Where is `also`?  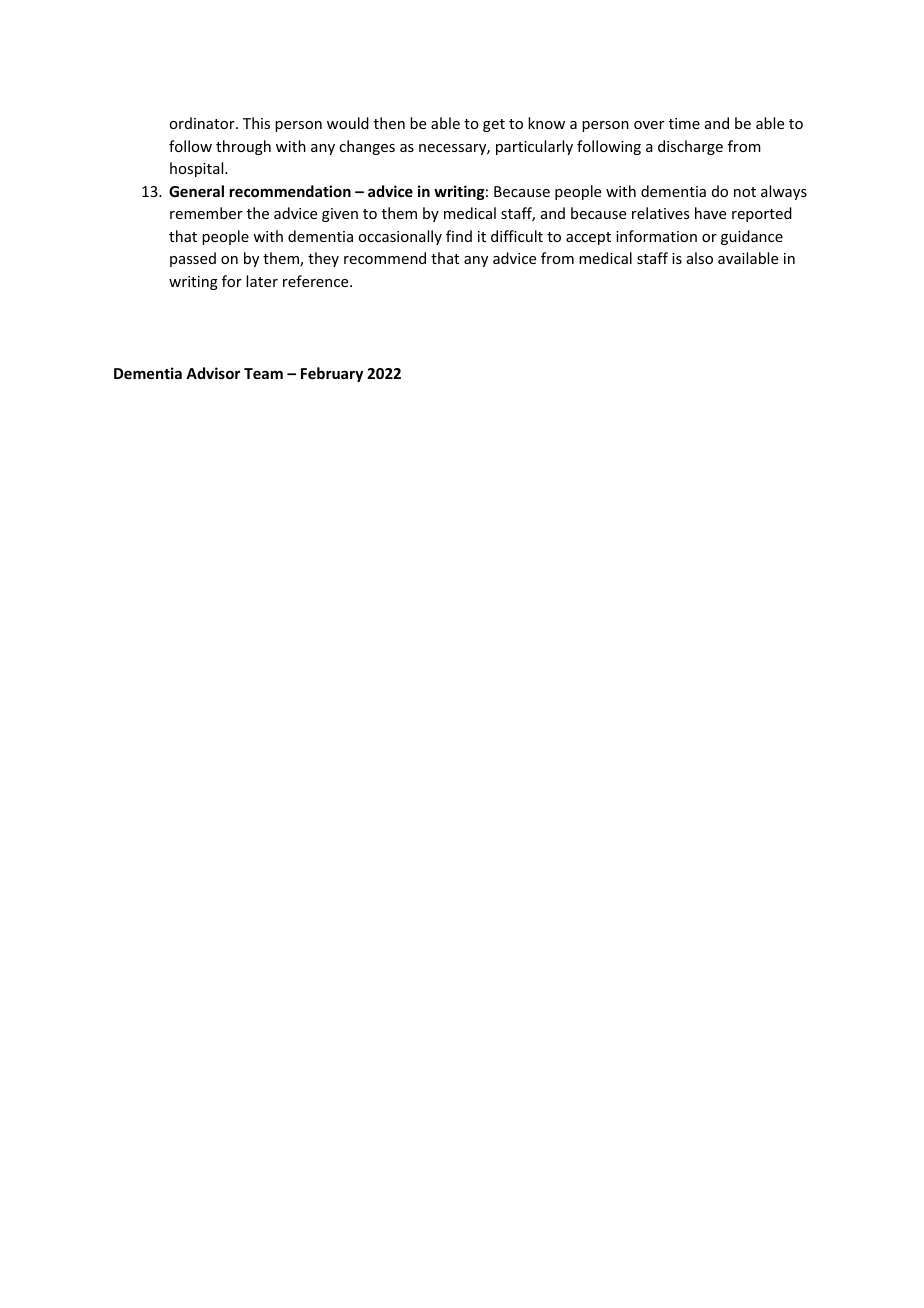
also is located at coordinates (700, 258).
